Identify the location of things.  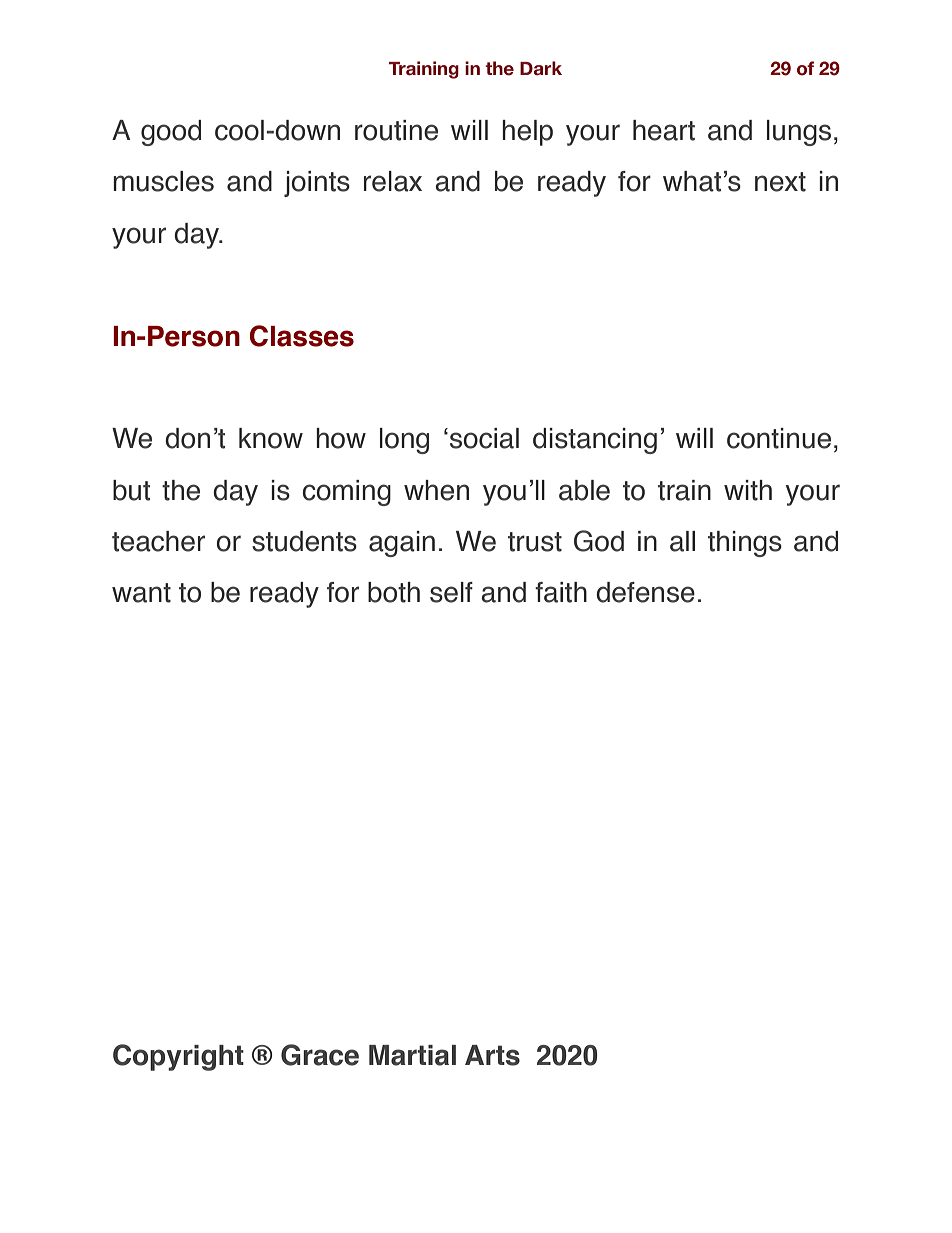
(745, 544).
